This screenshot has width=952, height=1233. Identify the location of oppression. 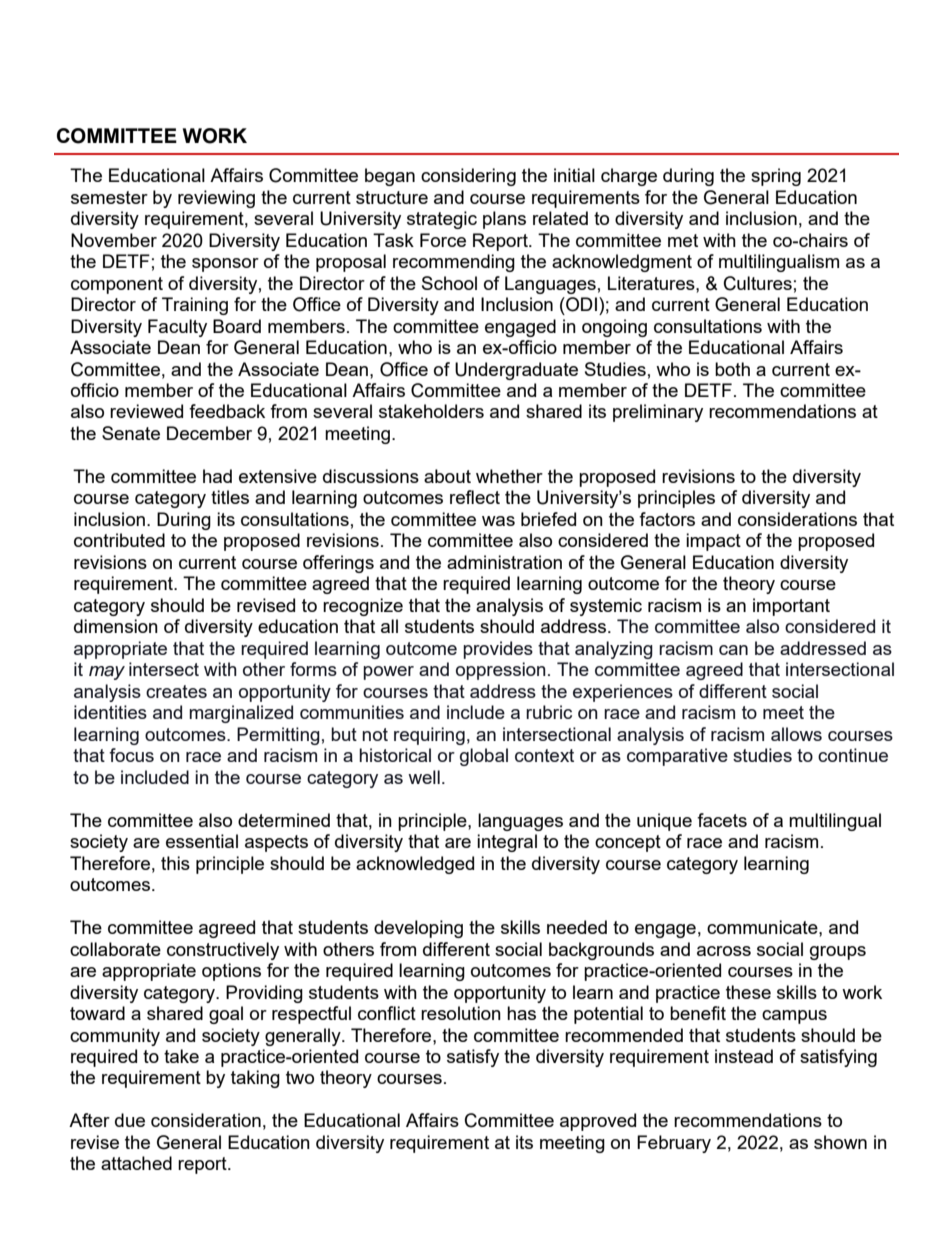
(501, 671).
